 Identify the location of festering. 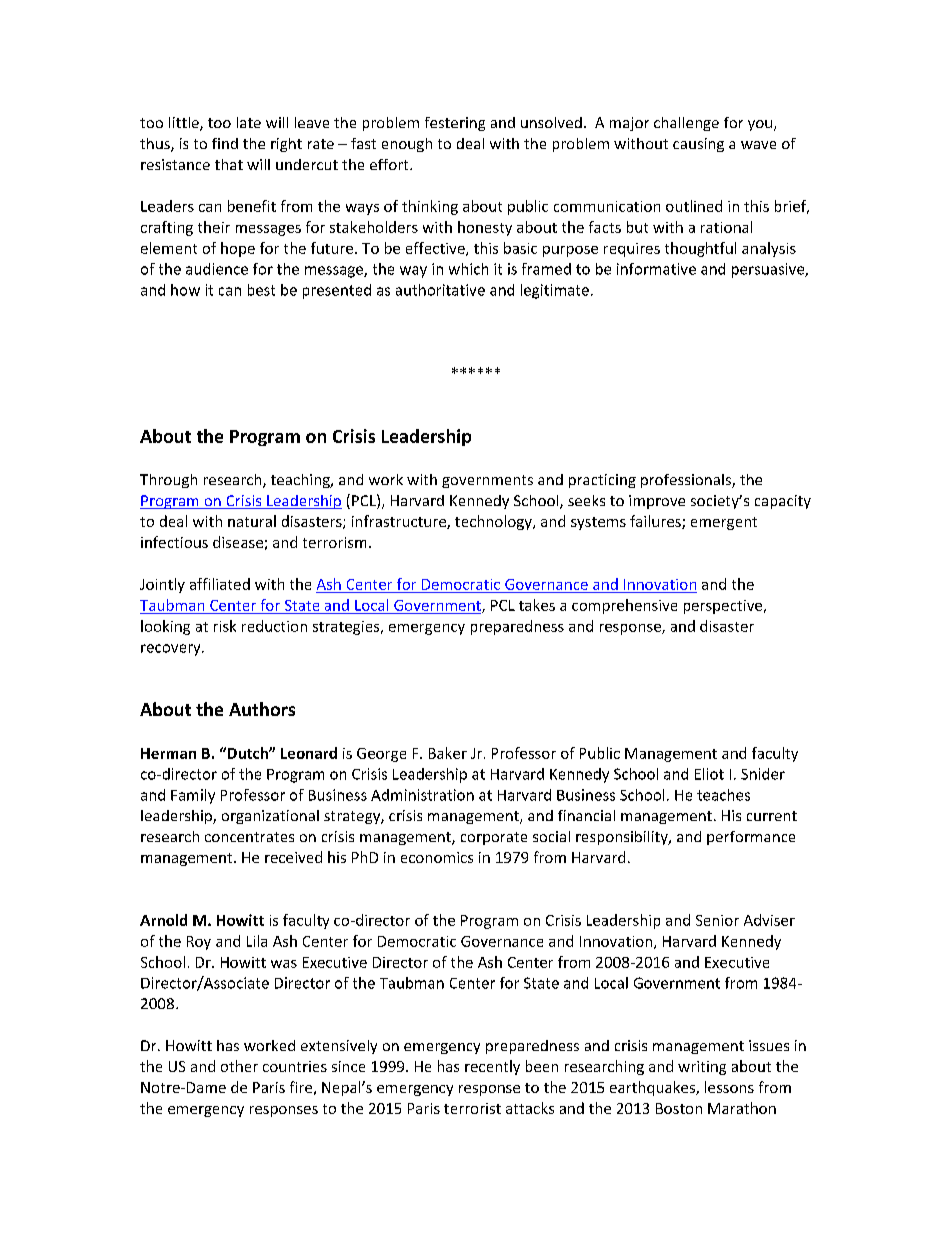
(455, 124).
